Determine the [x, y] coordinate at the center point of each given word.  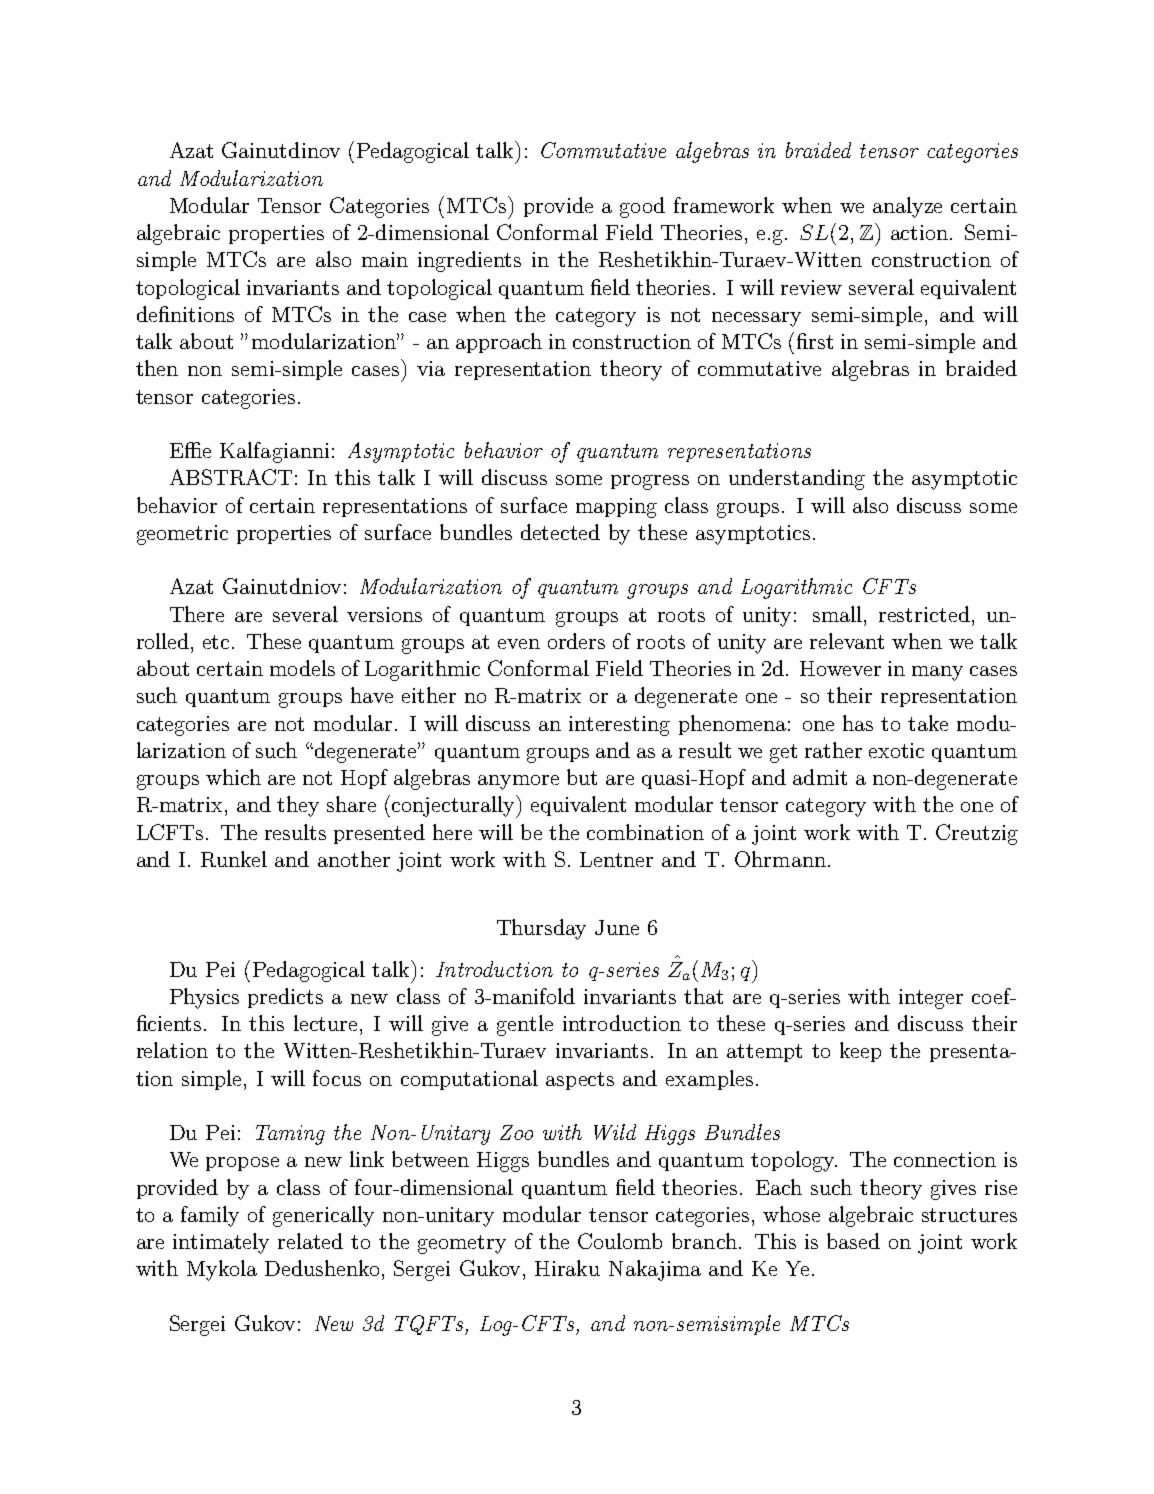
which [233, 777]
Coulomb [620, 1241]
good [642, 207]
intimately [221, 1243]
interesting [619, 726]
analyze [907, 207]
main [385, 259]
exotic [896, 750]
